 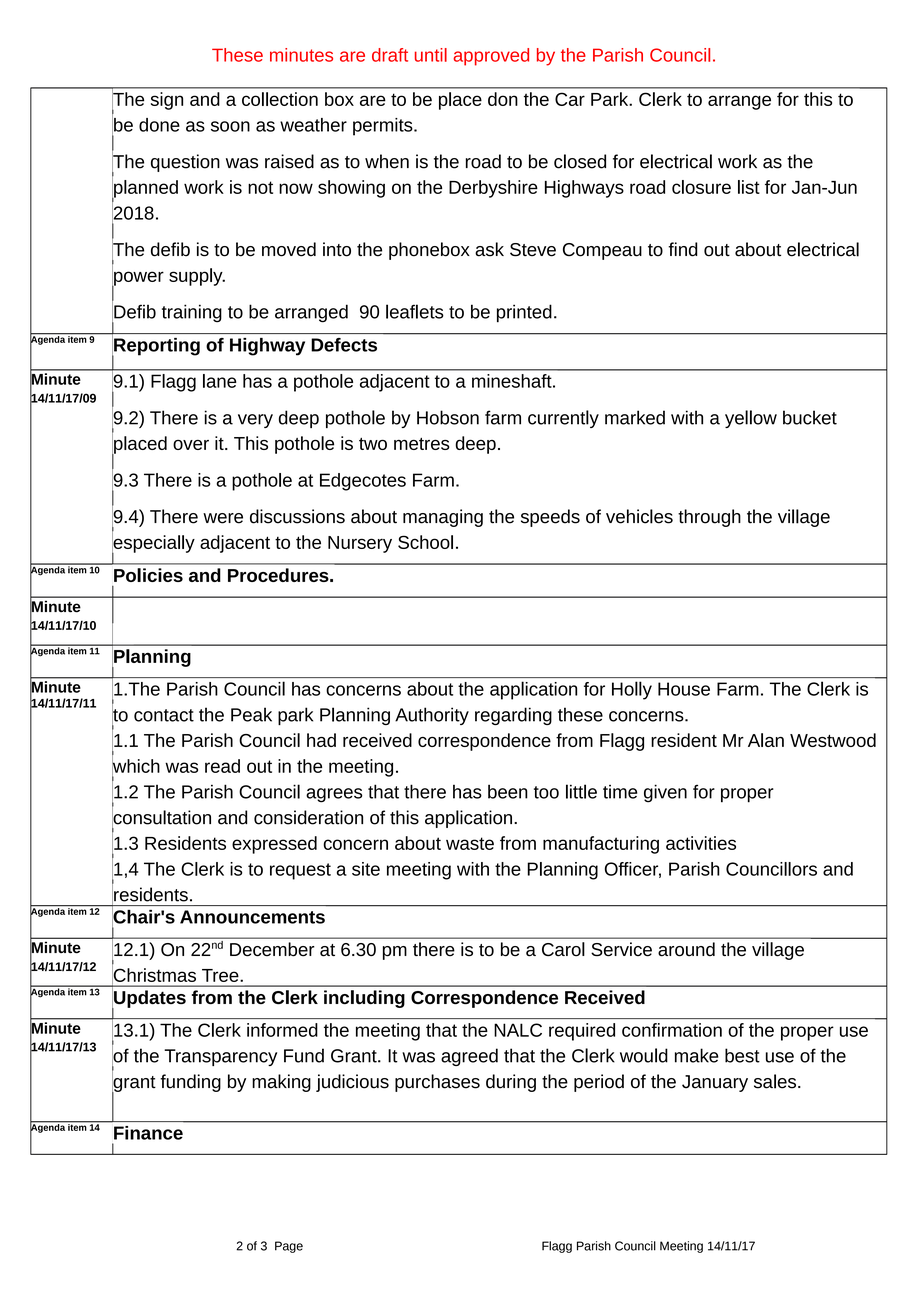 I want to click on House, so click(x=684, y=689).
